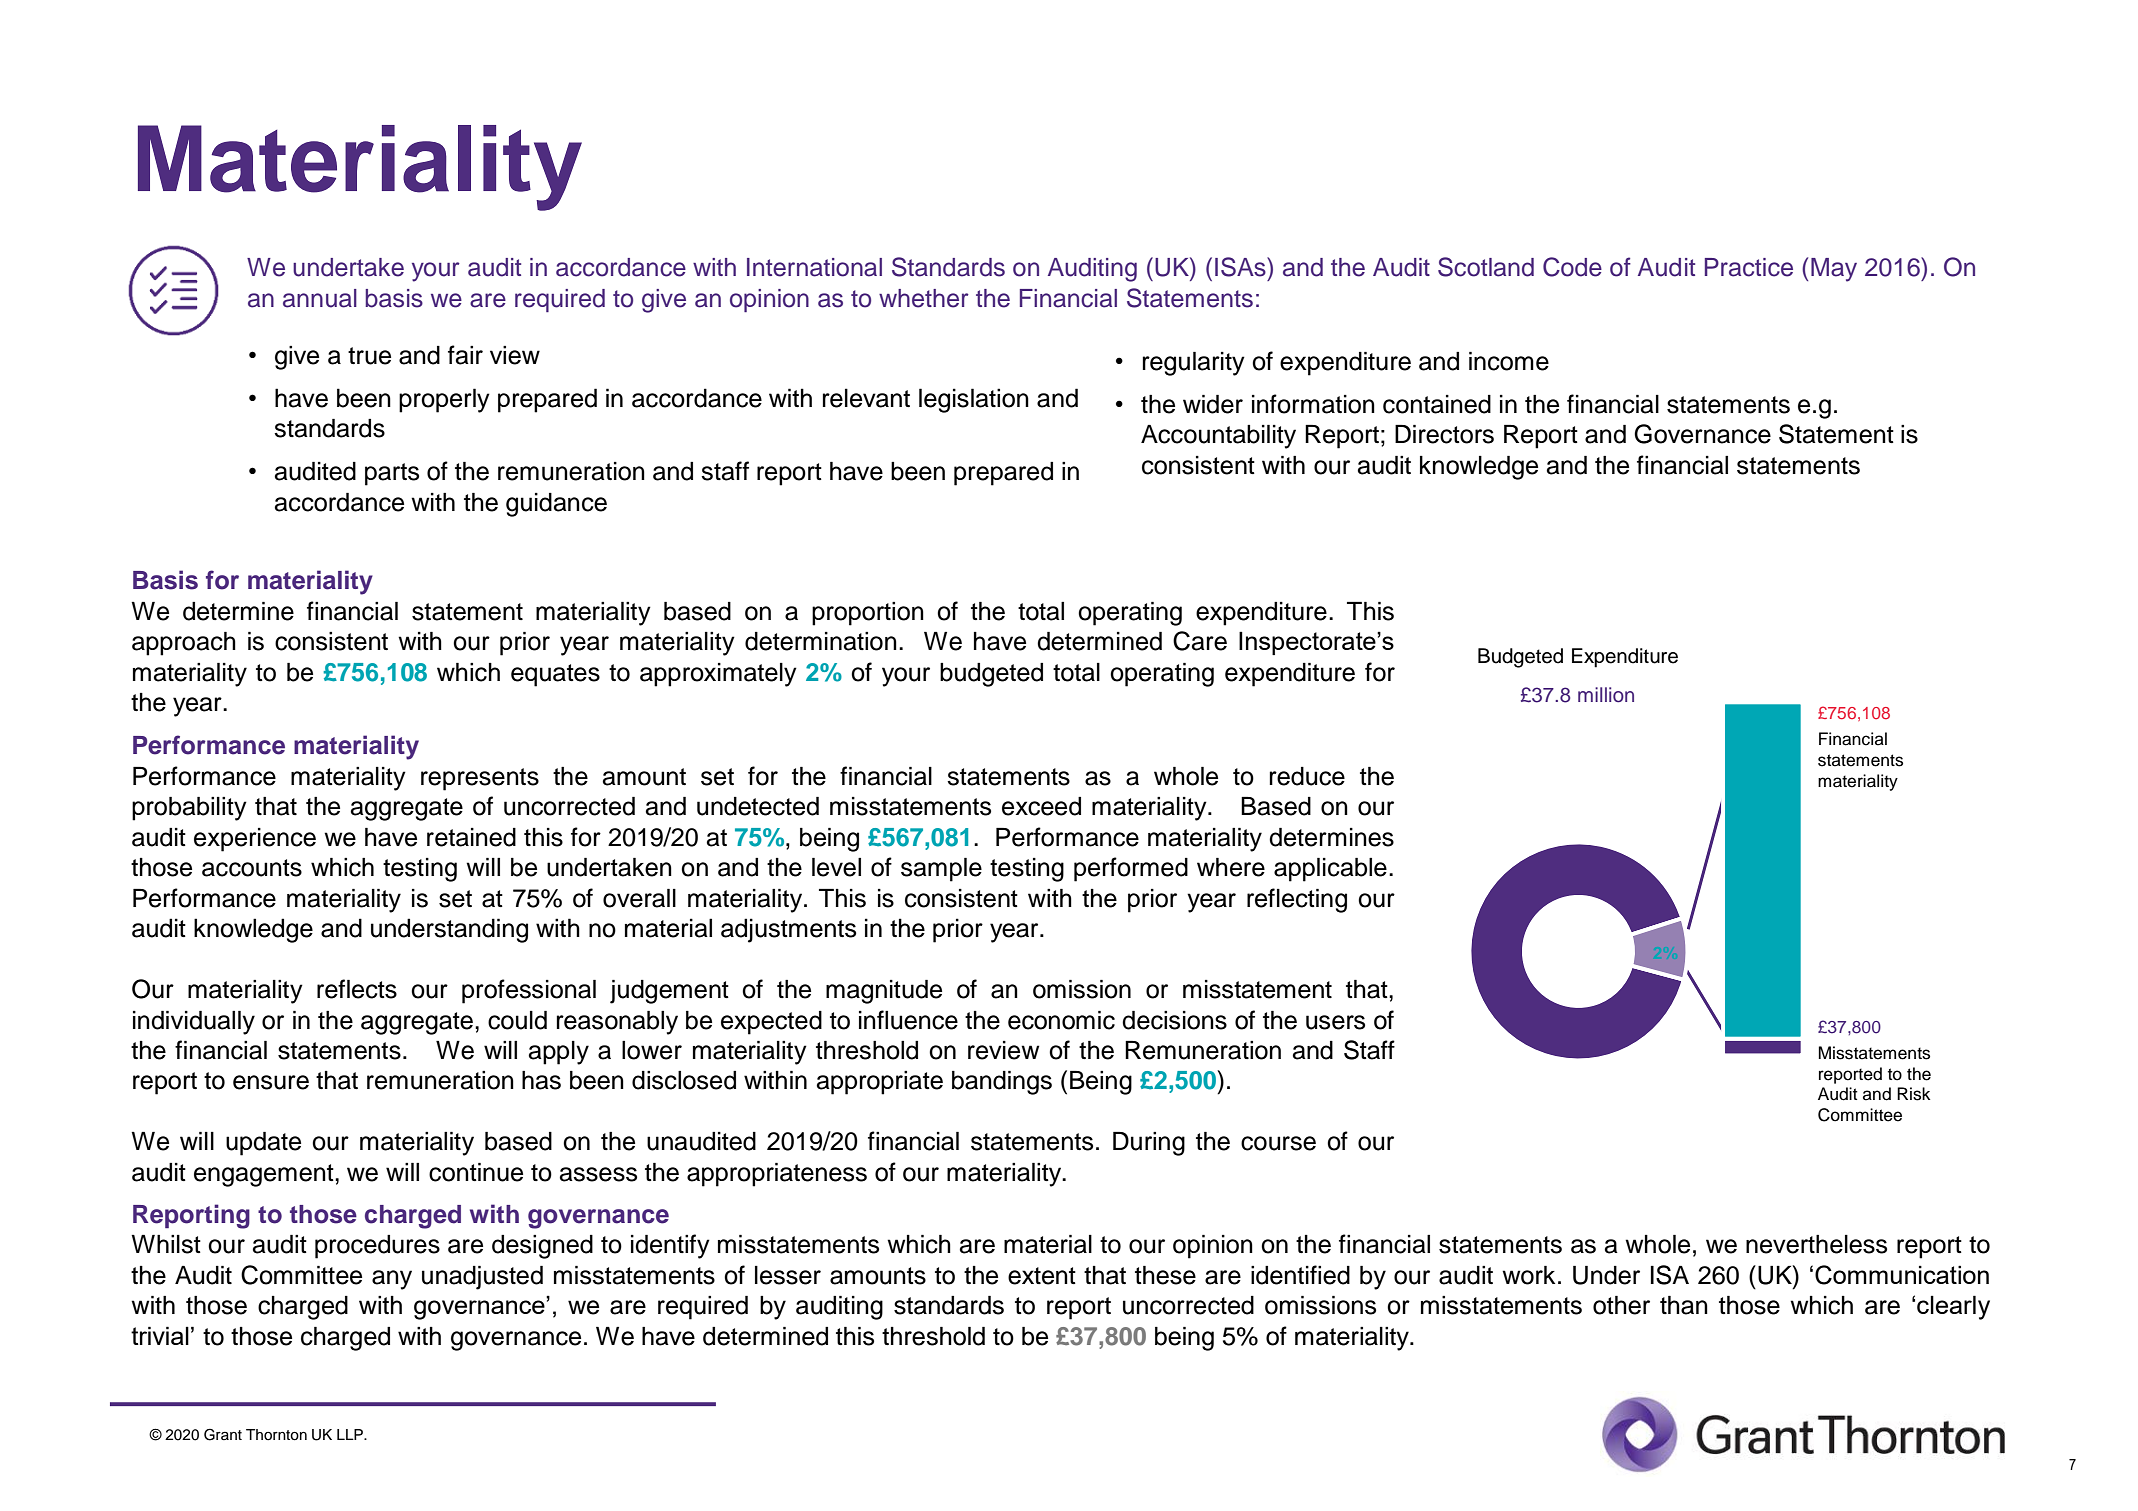 The width and height of the screenshot is (2138, 1511). Describe the element at coordinates (868, 614) in the screenshot. I see `proportion` at that location.
